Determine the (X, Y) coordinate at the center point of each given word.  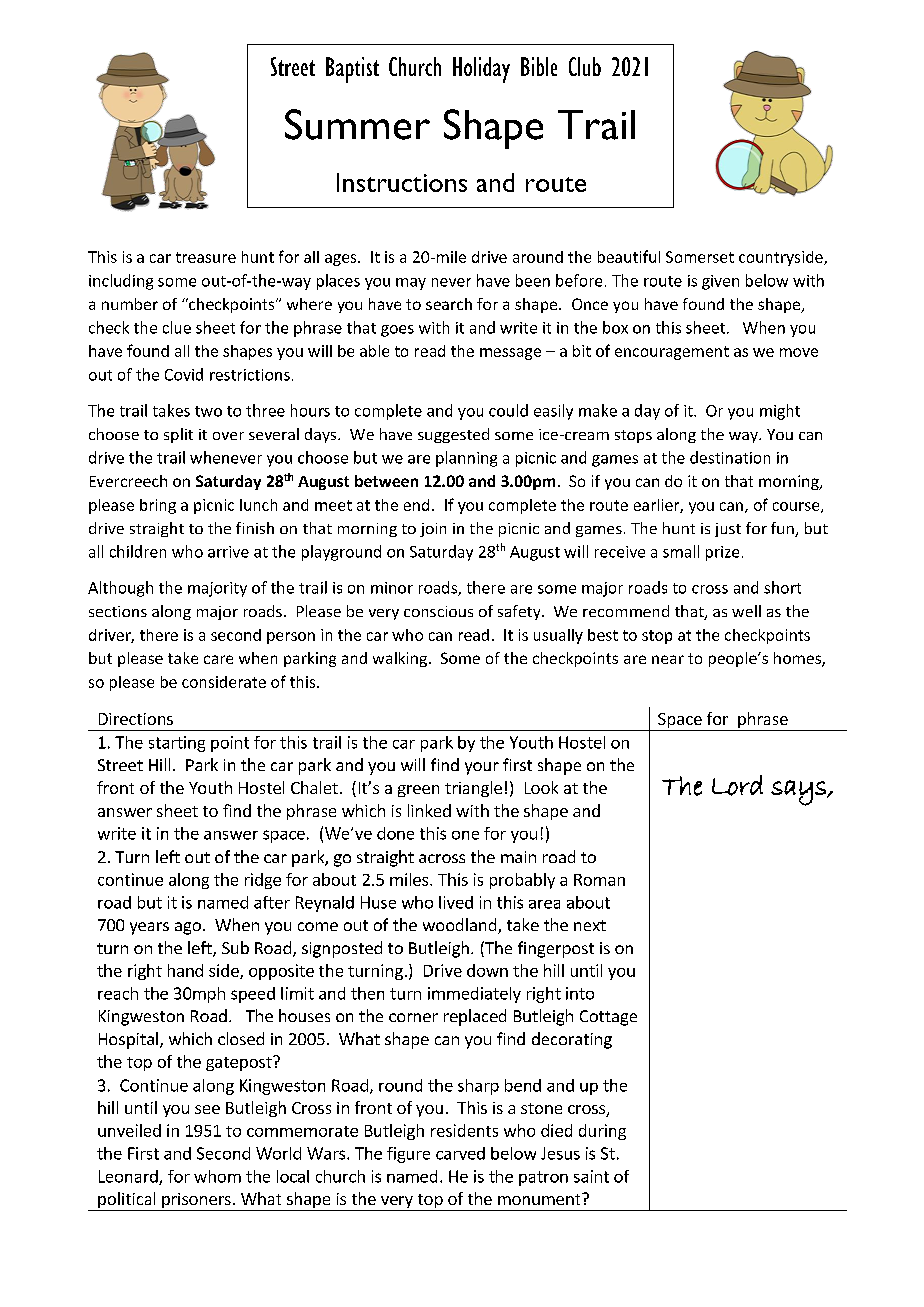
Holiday (481, 70)
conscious (438, 611)
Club (585, 66)
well (746, 611)
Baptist (352, 70)
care (218, 659)
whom (217, 1176)
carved (460, 1153)
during (602, 1132)
